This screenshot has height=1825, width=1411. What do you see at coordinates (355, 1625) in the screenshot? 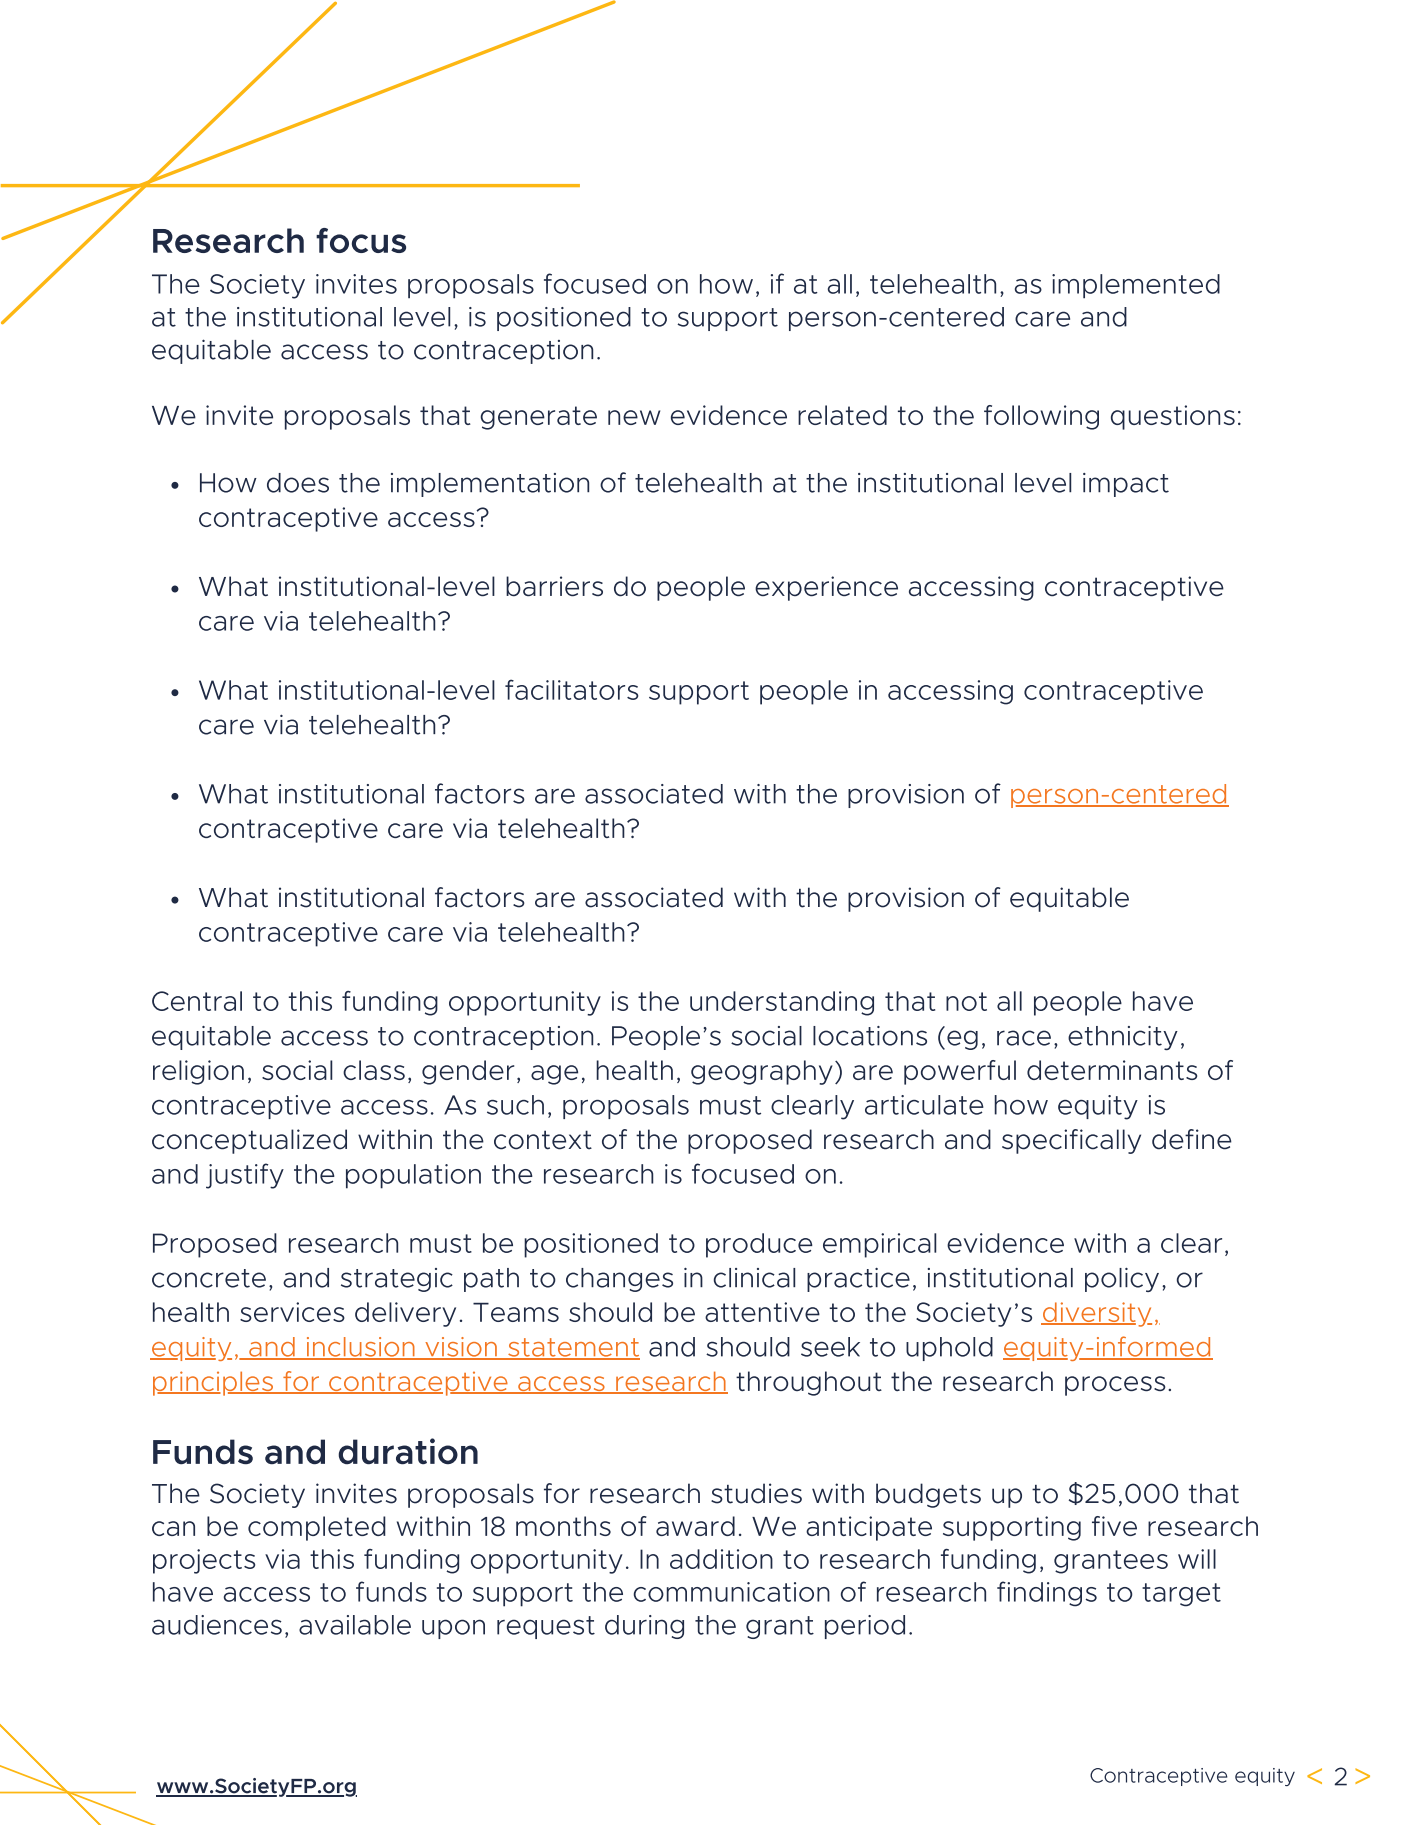
I see `available` at bounding box center [355, 1625].
